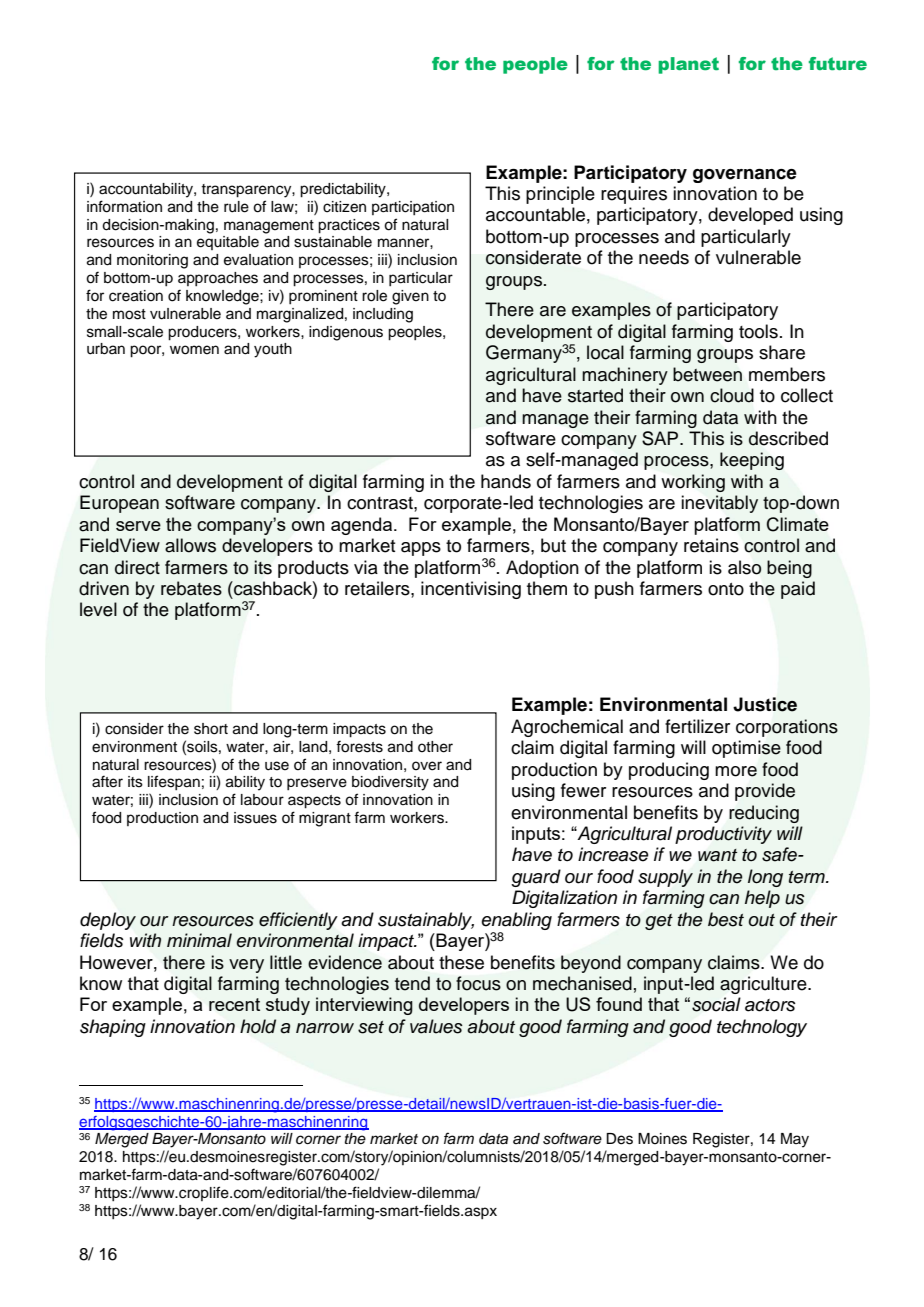  I want to click on participation, so click(413, 208).
